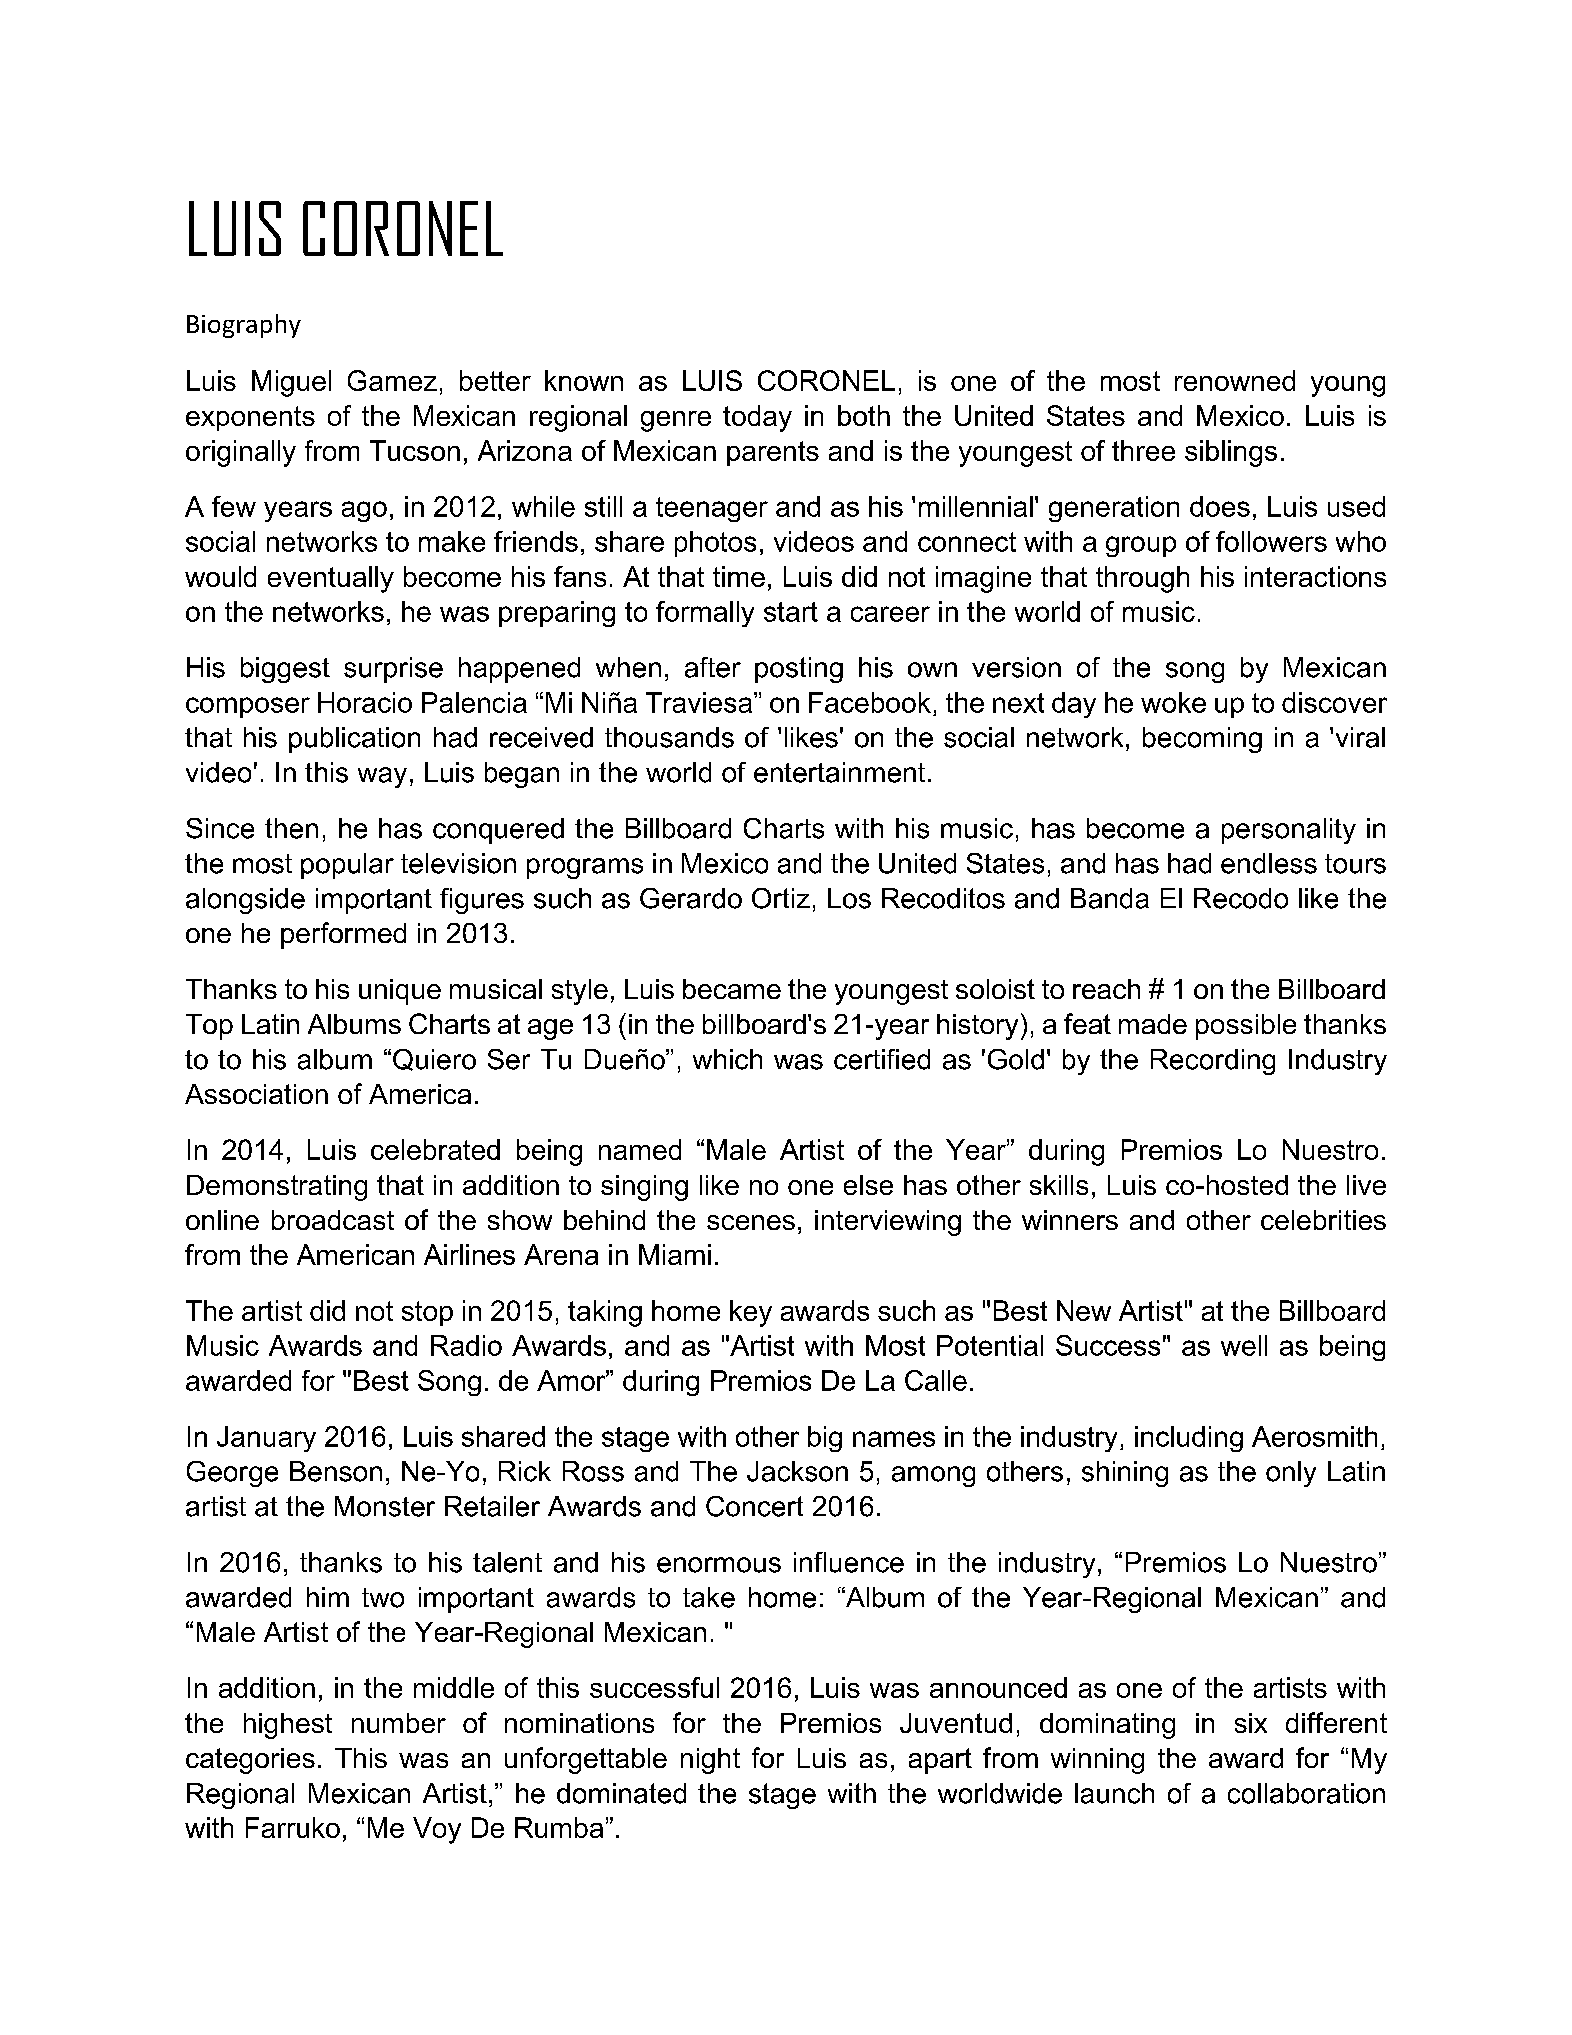  What do you see at coordinates (1235, 380) in the image?
I see `renowned` at bounding box center [1235, 380].
